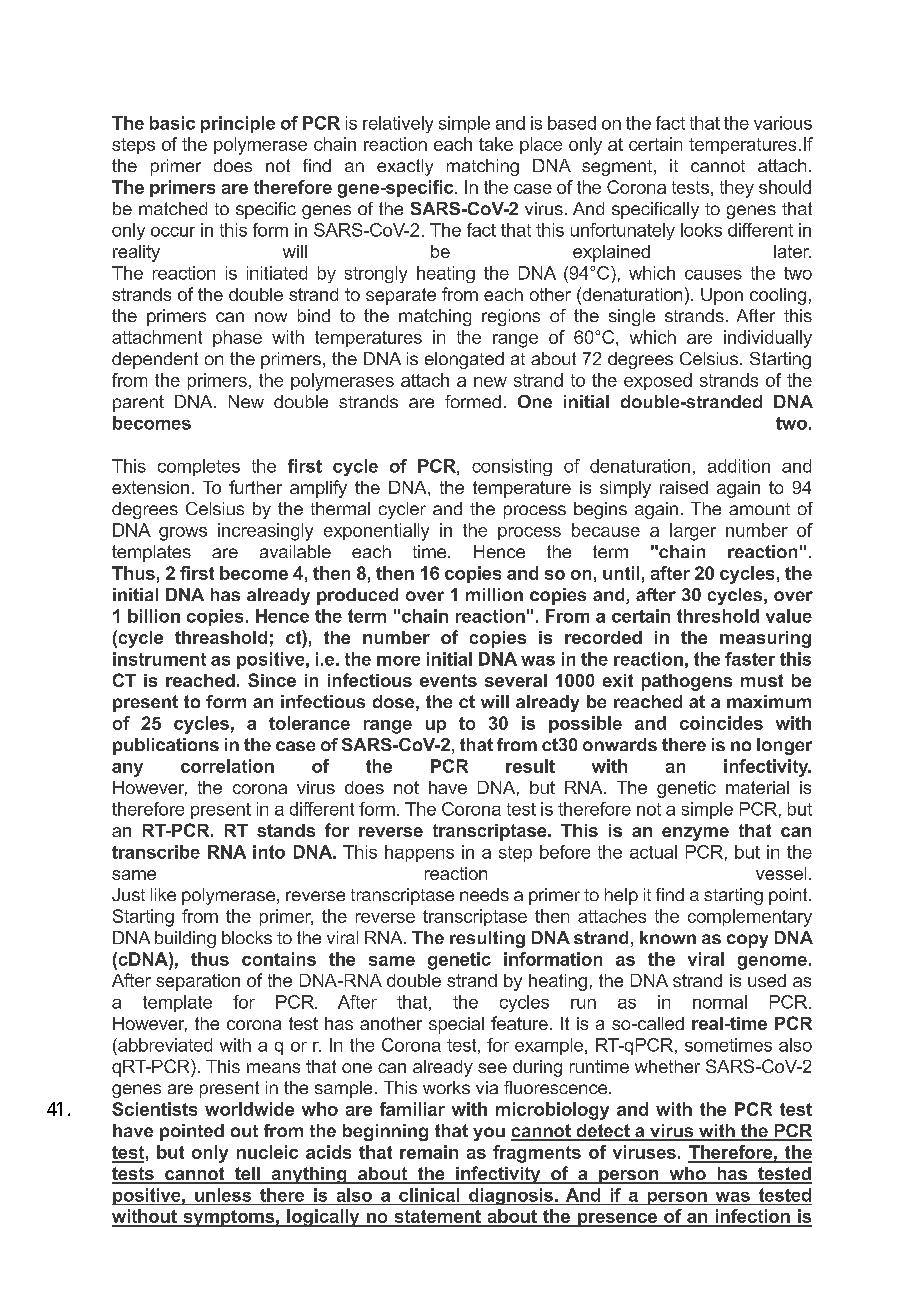 The height and width of the page is (1308, 924). What do you see at coordinates (496, 144) in the page?
I see `take` at bounding box center [496, 144].
